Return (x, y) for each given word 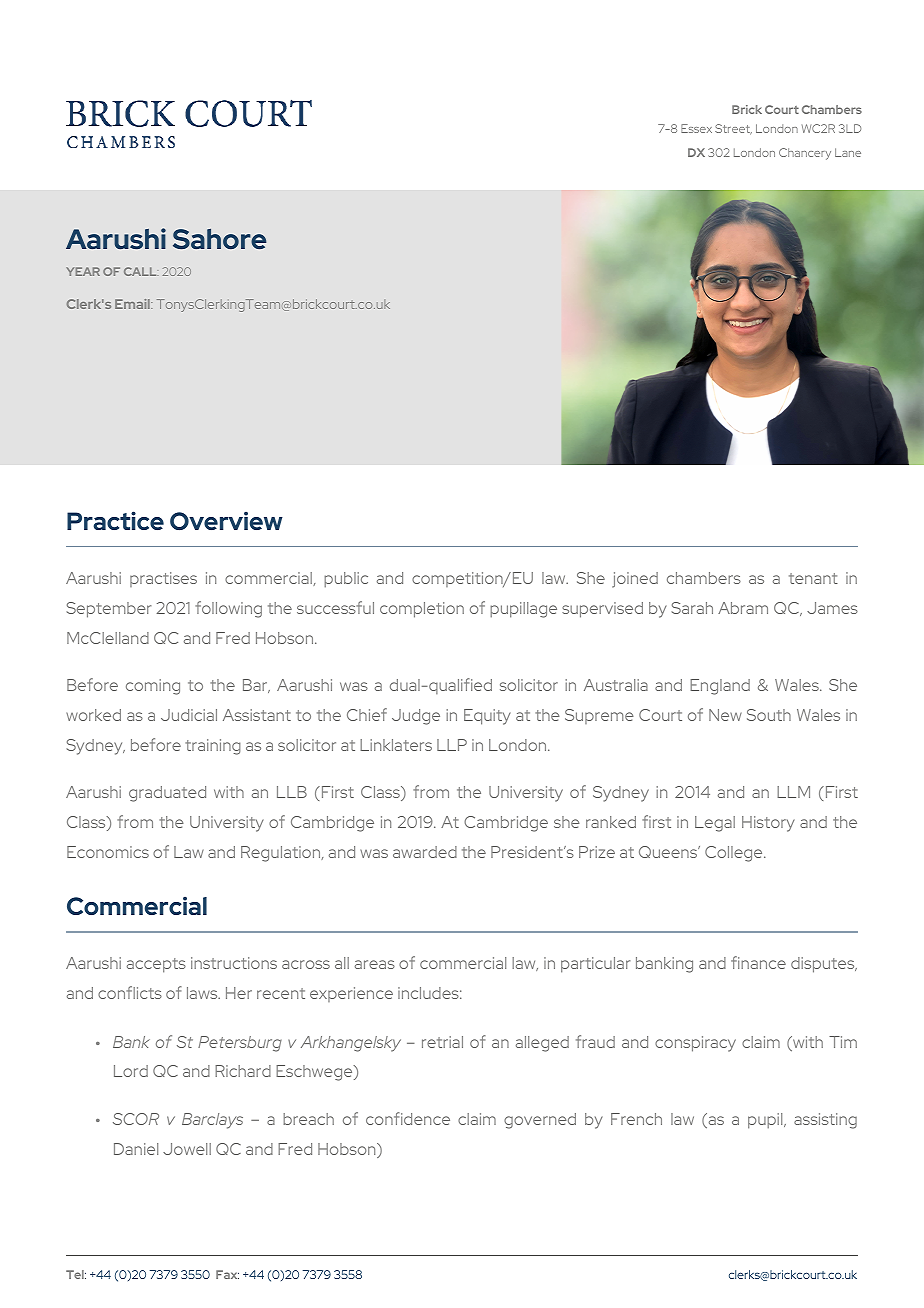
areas (375, 964)
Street (733, 129)
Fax (227, 1274)
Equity (487, 717)
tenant (813, 578)
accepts (156, 965)
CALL (141, 271)
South (769, 715)
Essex (696, 128)
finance (758, 962)
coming (153, 687)
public (346, 580)
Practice (115, 520)
